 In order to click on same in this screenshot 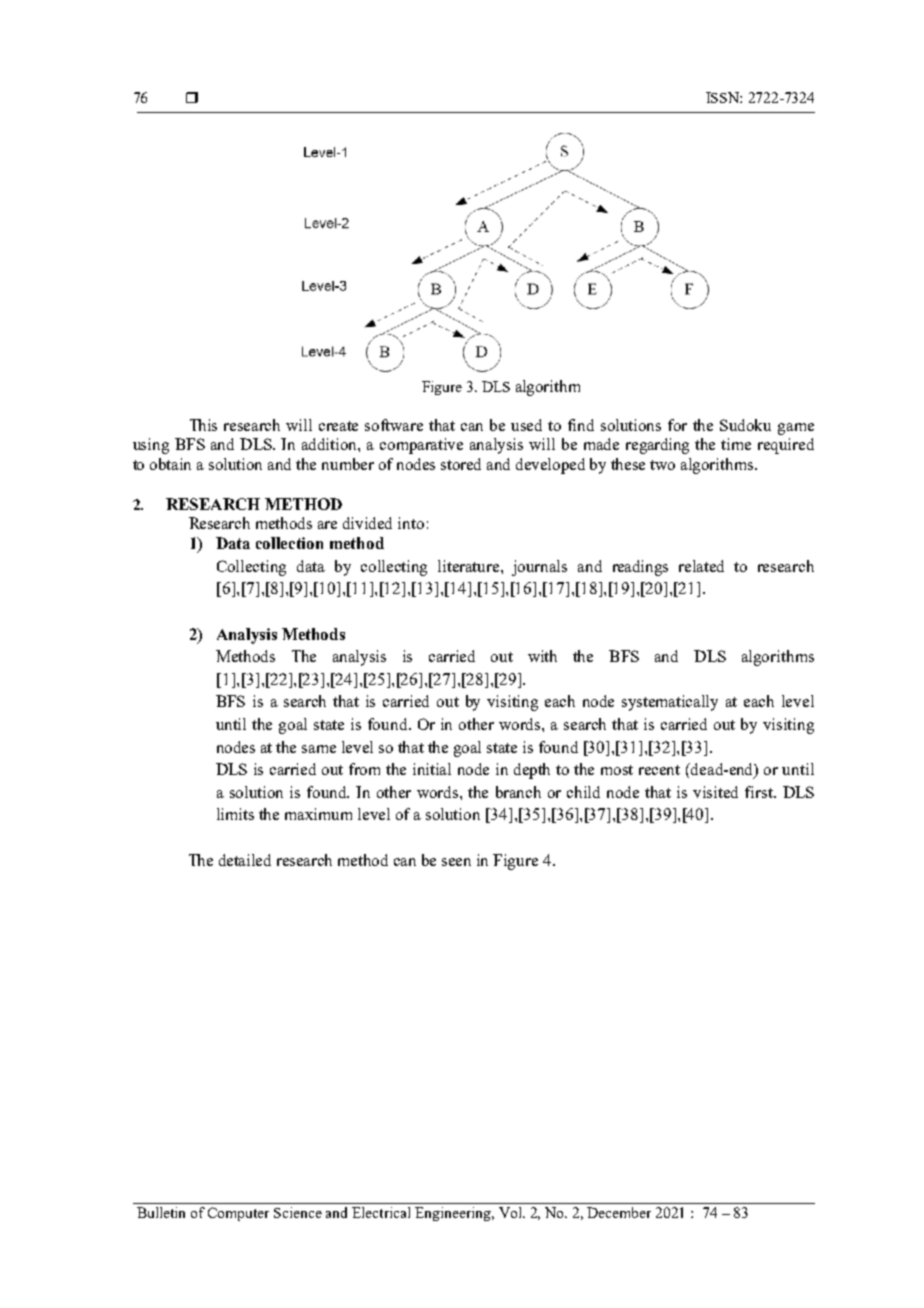, I will do `click(319, 749)`.
